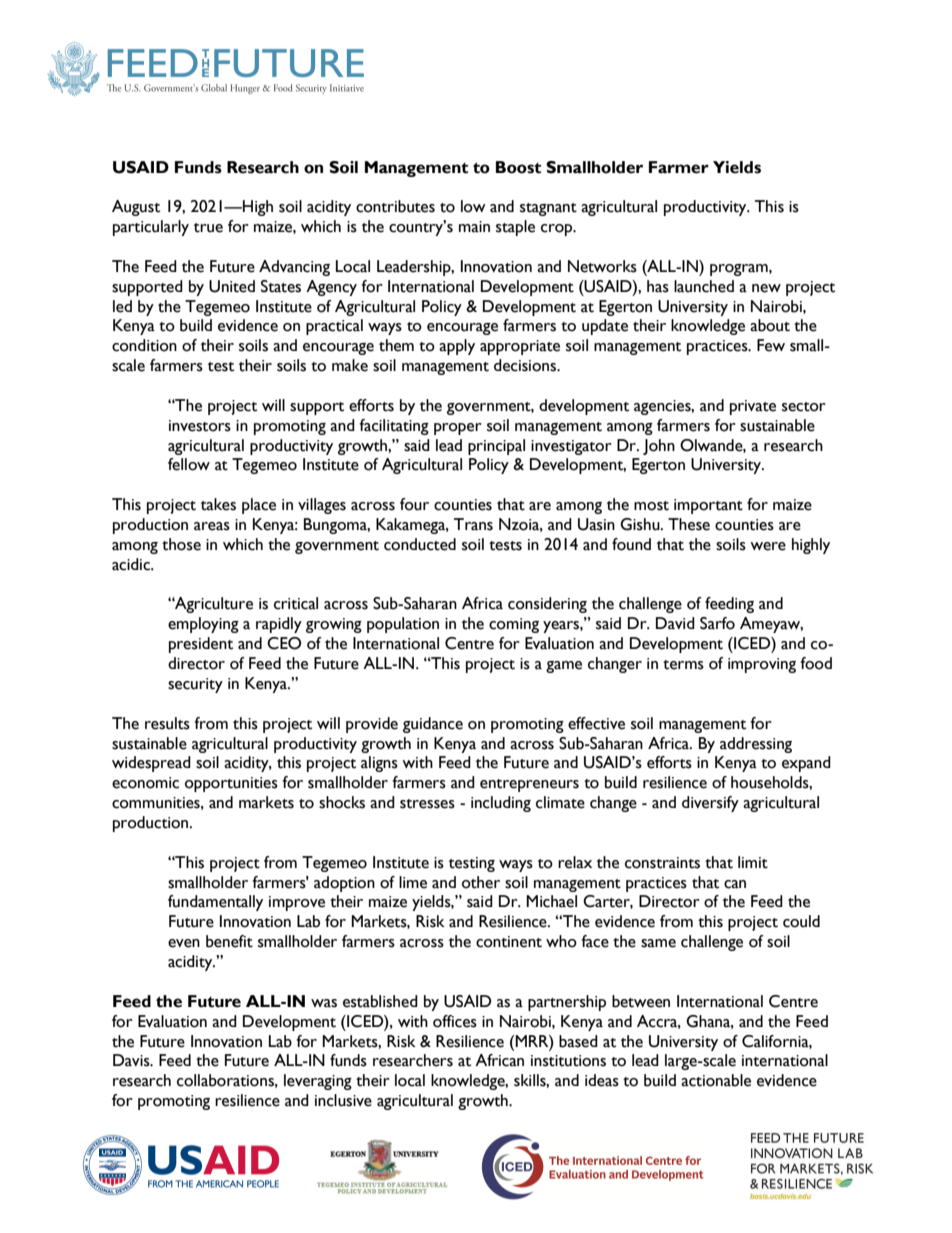  What do you see at coordinates (318, 1082) in the screenshot?
I see `leveraging` at bounding box center [318, 1082].
